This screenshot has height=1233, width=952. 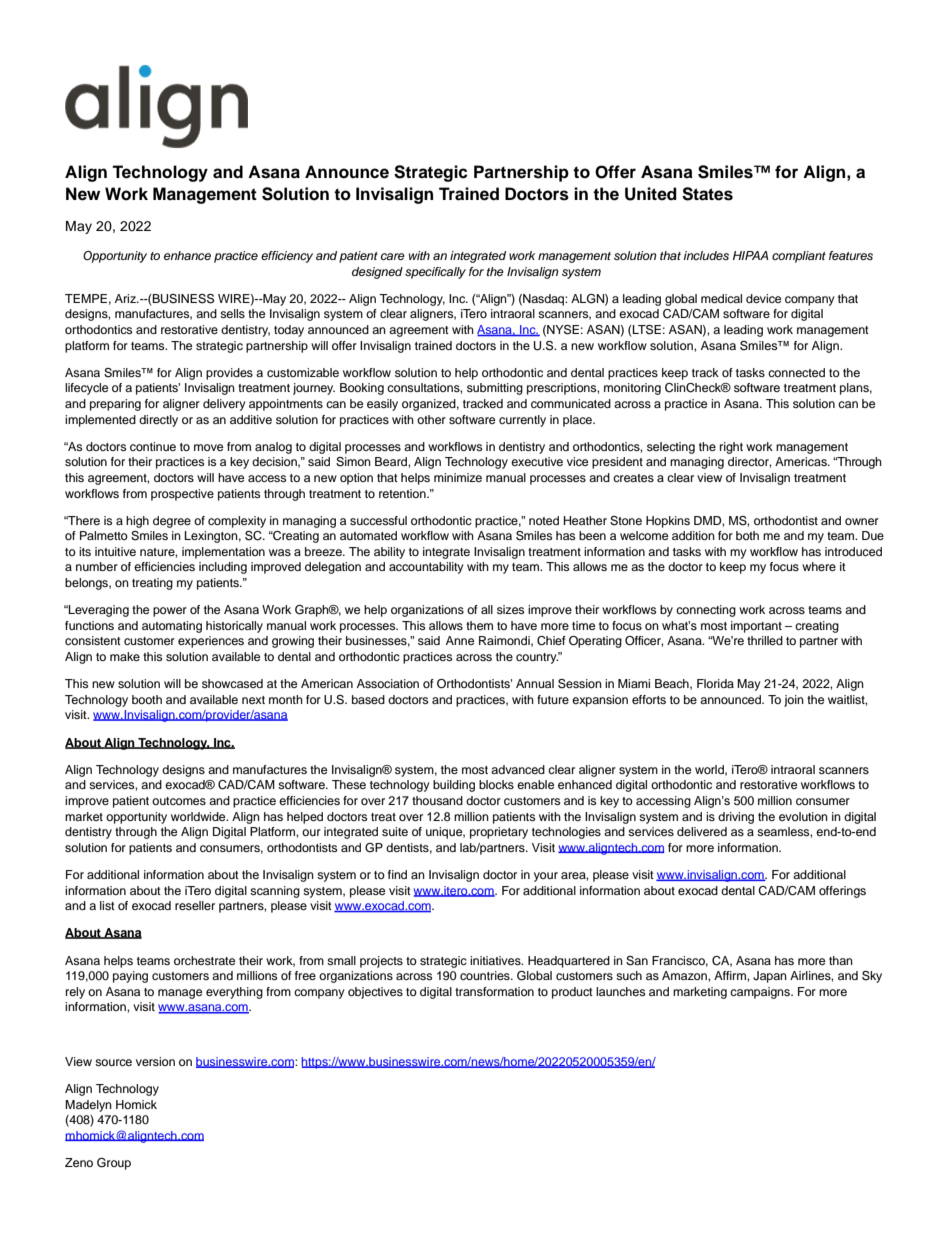 What do you see at coordinates (750, 255) in the screenshot?
I see `HIPAA` at bounding box center [750, 255].
